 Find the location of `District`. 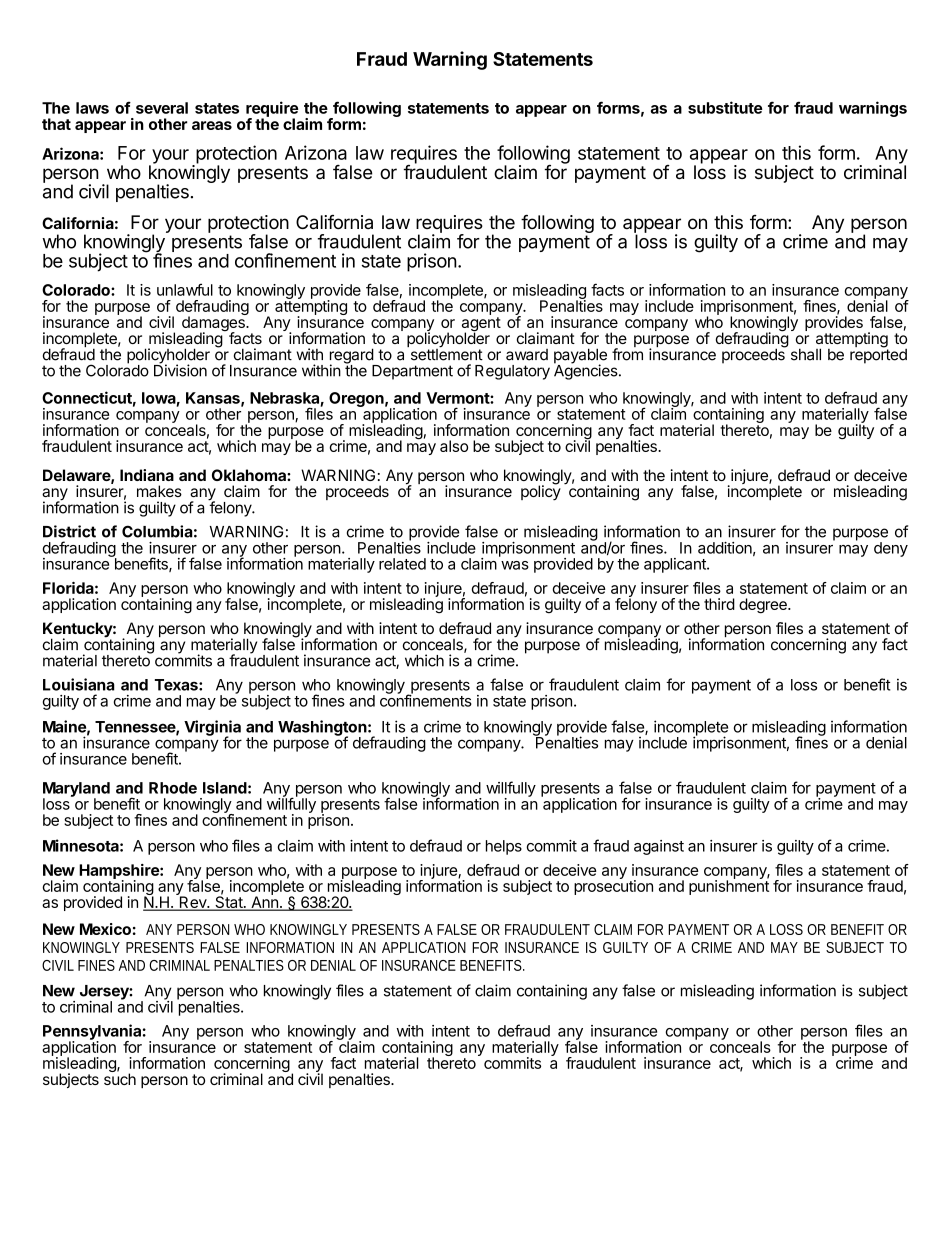

District is located at coordinates (69, 531).
